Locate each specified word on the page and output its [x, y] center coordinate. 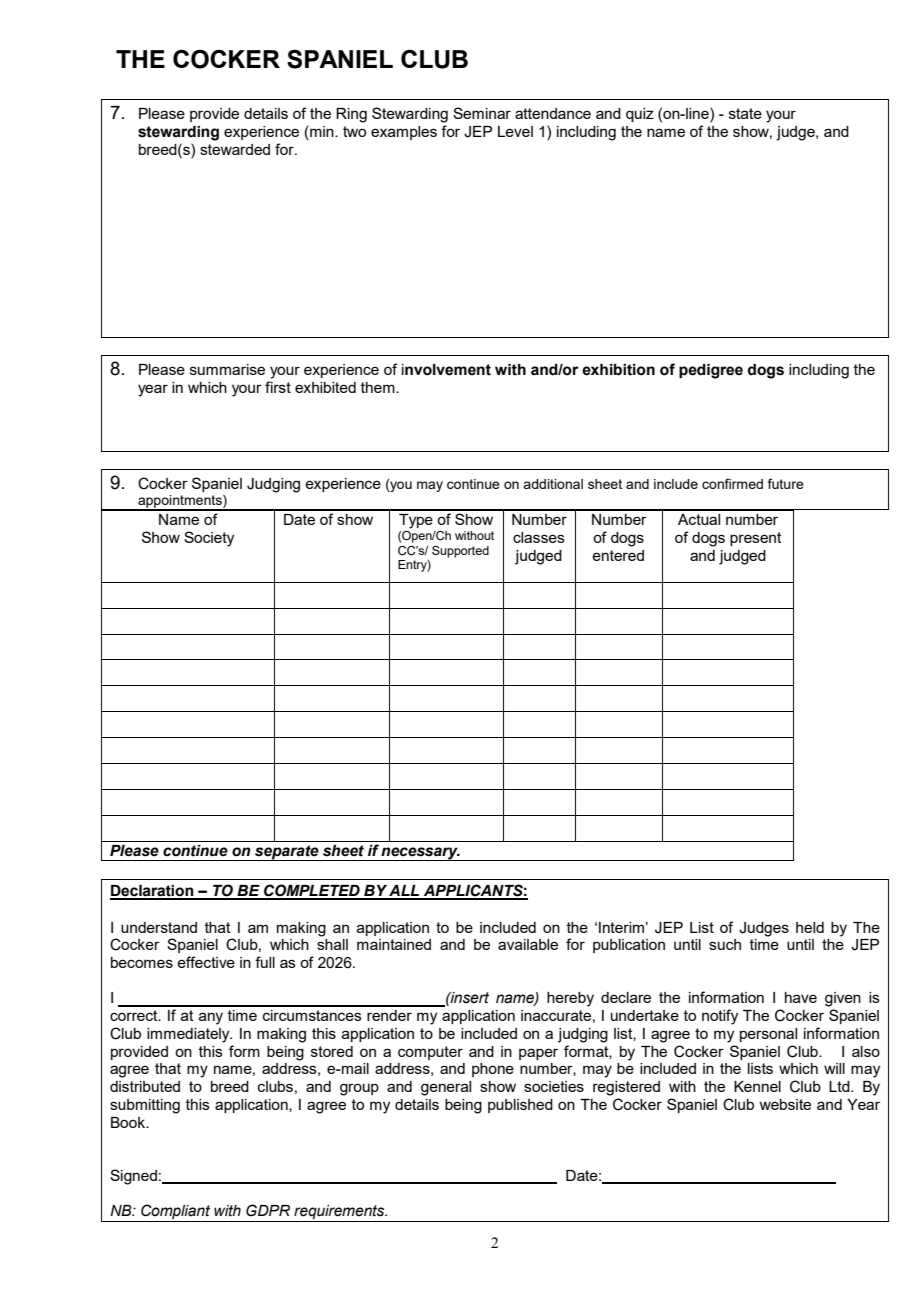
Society [209, 539]
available [528, 944]
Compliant [175, 1213]
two [354, 131]
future [786, 483]
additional [553, 484]
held [810, 927]
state [745, 113]
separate [287, 853]
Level [515, 131]
